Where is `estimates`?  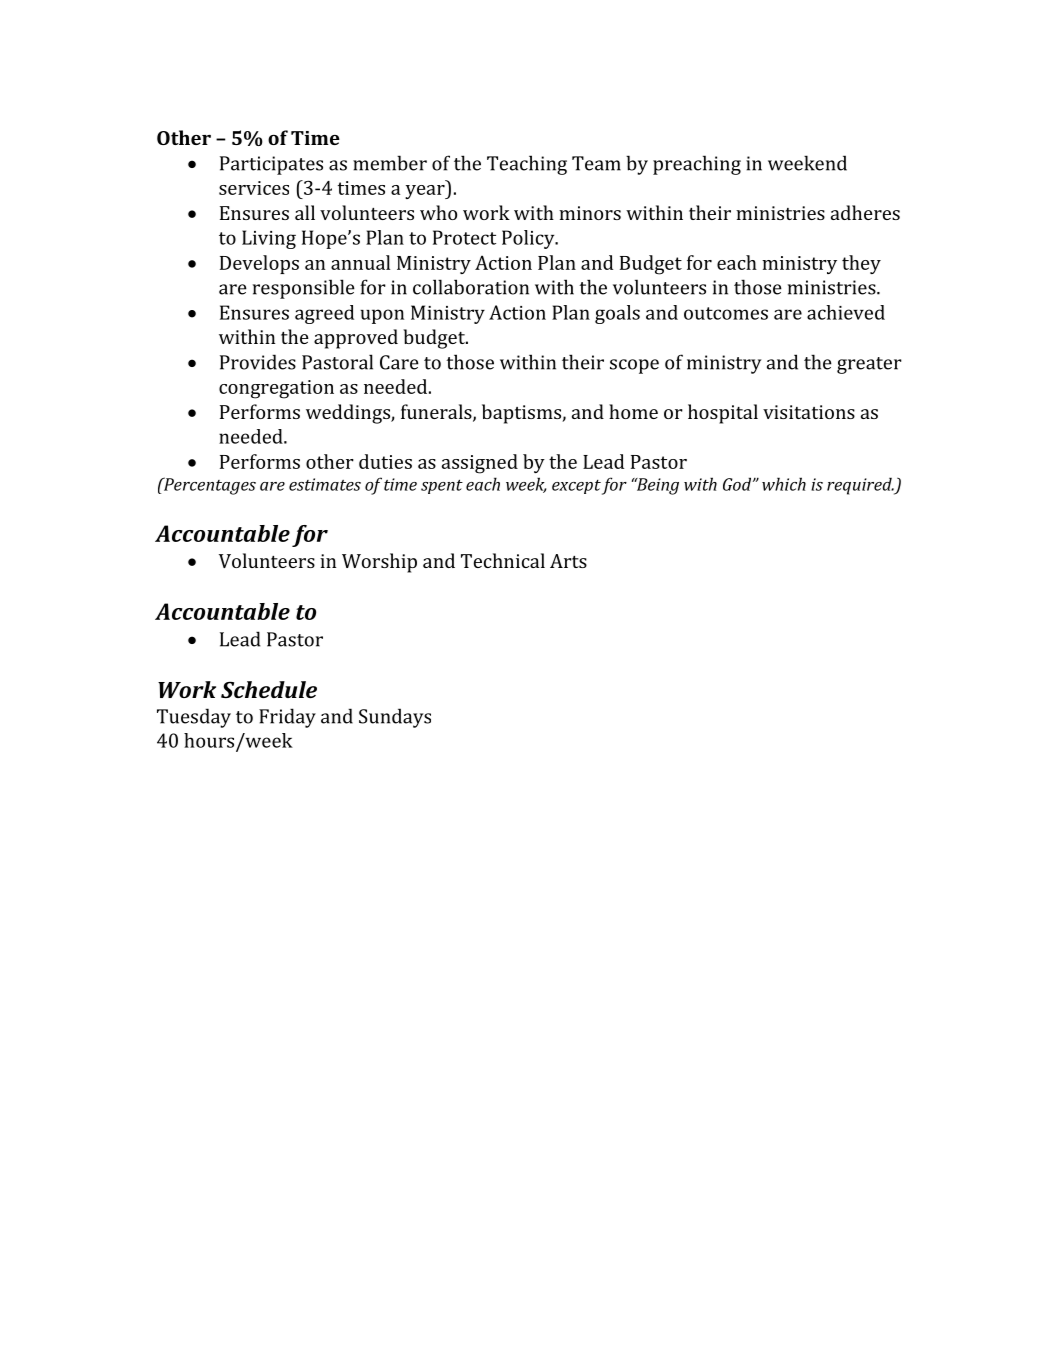 estimates is located at coordinates (325, 484).
